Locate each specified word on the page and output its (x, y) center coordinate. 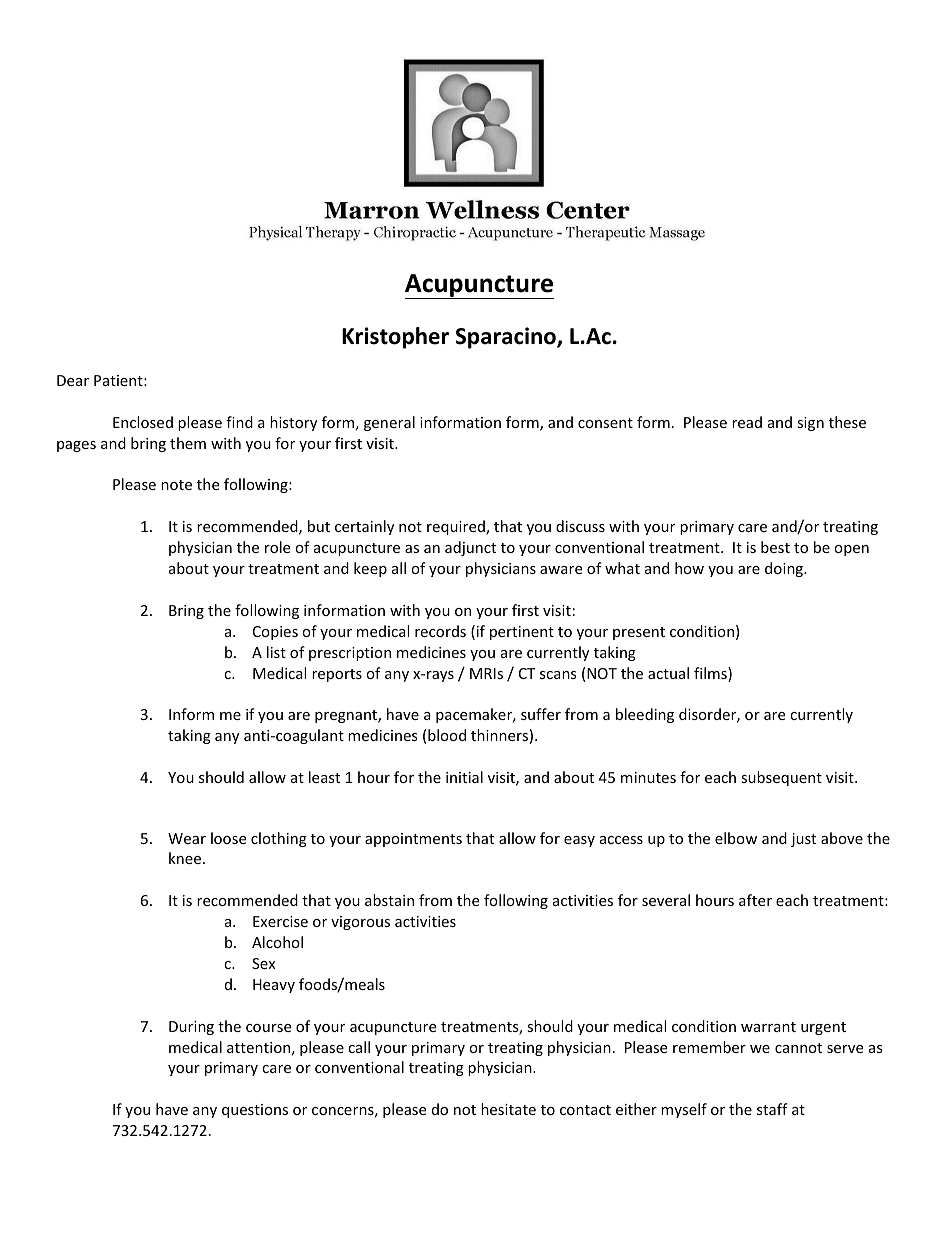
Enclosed (143, 422)
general (389, 423)
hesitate (508, 1109)
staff (772, 1109)
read (747, 422)
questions (255, 1111)
